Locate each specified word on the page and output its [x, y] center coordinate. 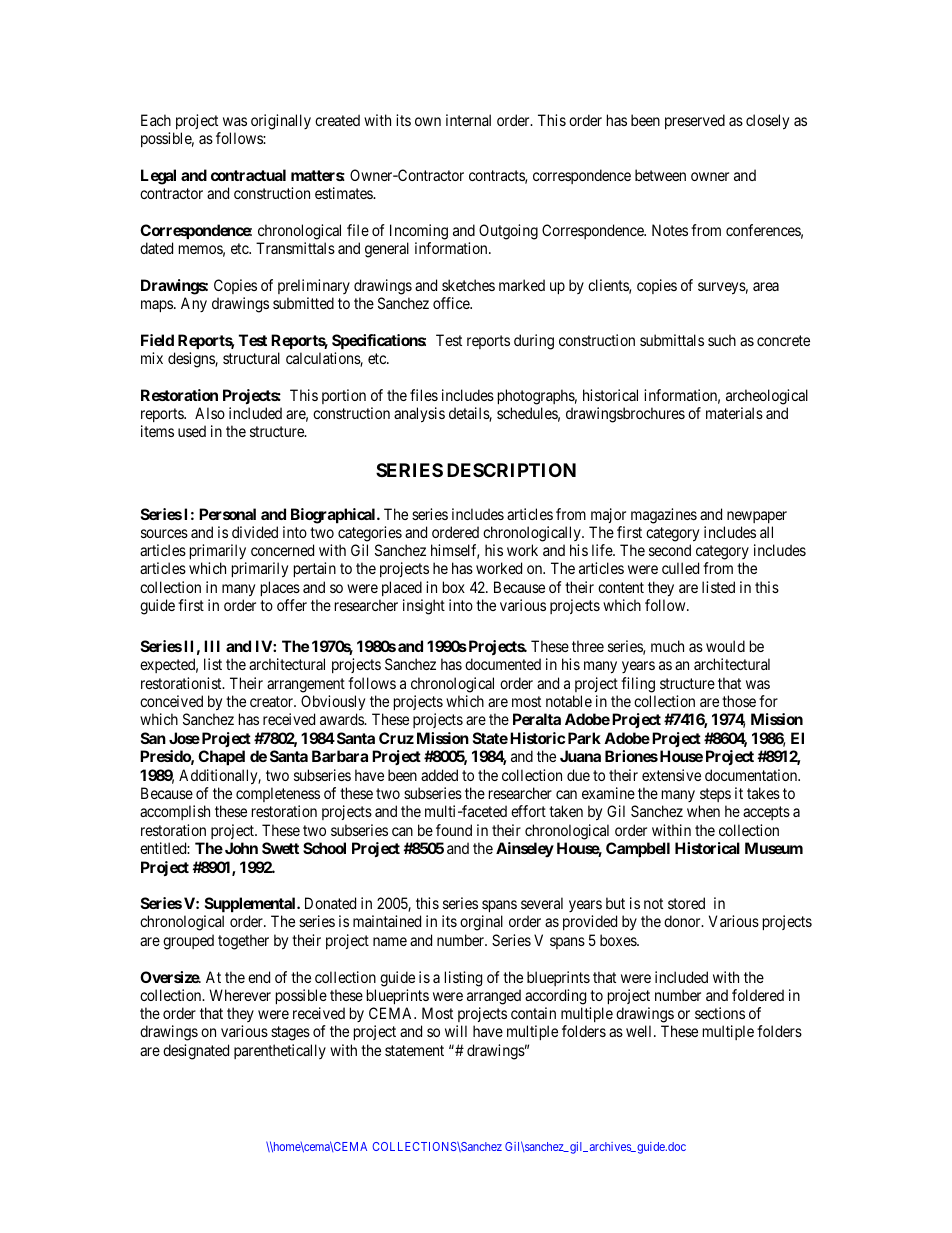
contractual [248, 175]
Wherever [240, 995]
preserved [695, 121]
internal [468, 120]
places [280, 588]
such [722, 340]
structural [251, 358]
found [454, 830]
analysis [419, 415]
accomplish [175, 812]
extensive [671, 775]
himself [455, 551]
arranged [494, 997]
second [670, 550]
